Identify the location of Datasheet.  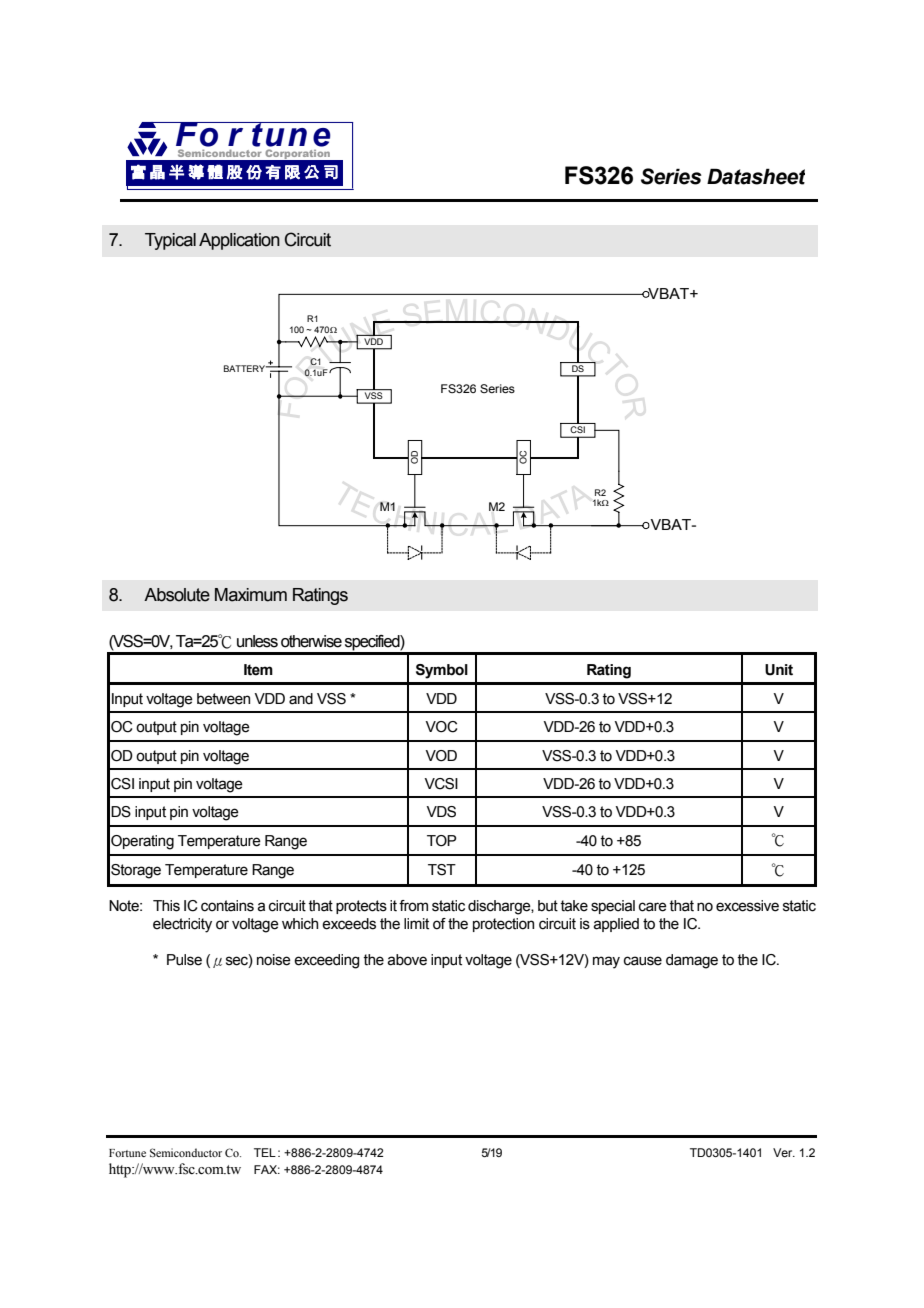
(756, 176).
